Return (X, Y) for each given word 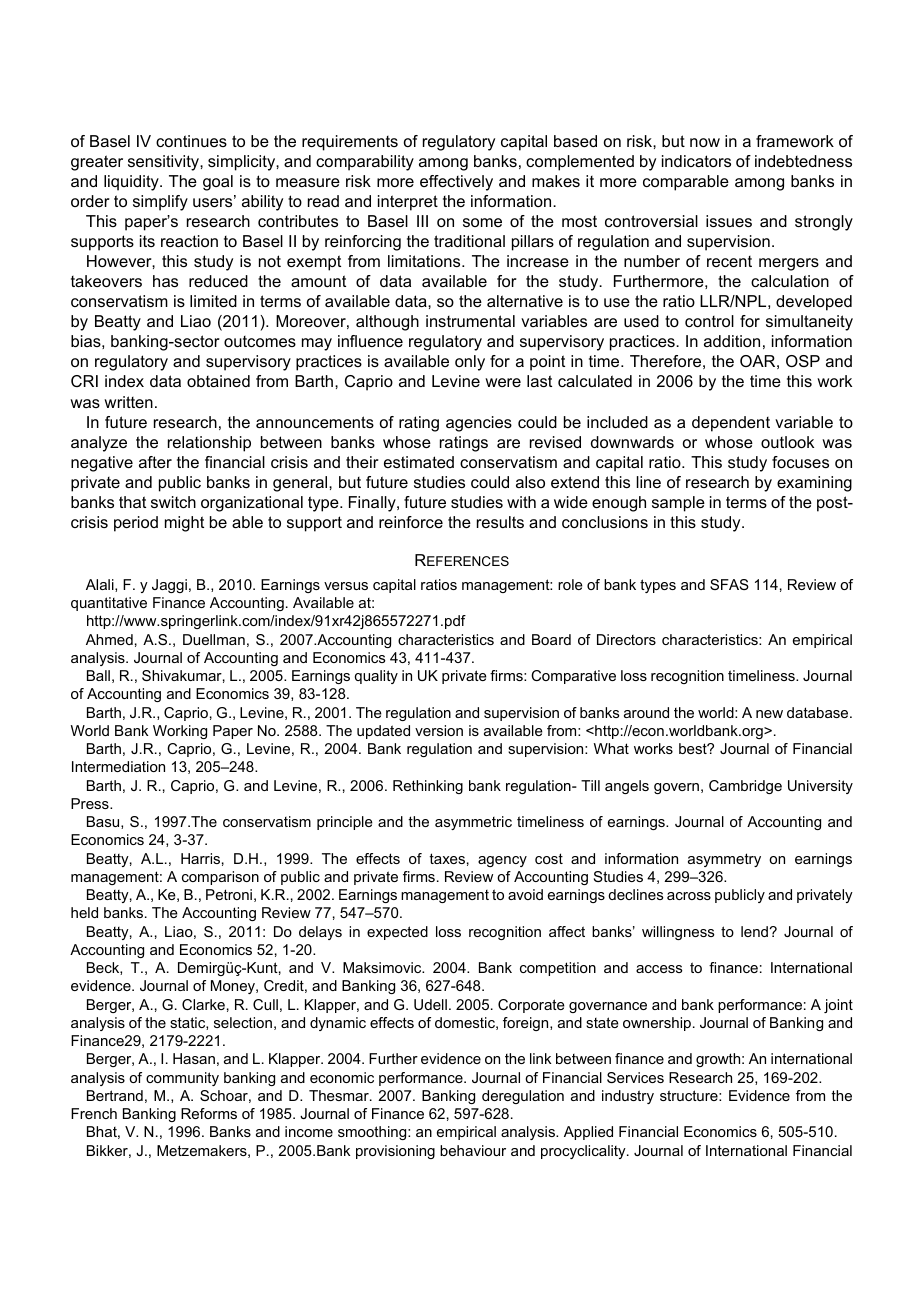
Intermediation (118, 766)
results (500, 522)
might (184, 524)
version (439, 730)
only (470, 363)
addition (732, 341)
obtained (218, 381)
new (769, 714)
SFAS (729, 584)
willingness (678, 933)
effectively (456, 183)
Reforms (209, 1113)
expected (397, 933)
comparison (220, 878)
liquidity (132, 183)
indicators (696, 161)
